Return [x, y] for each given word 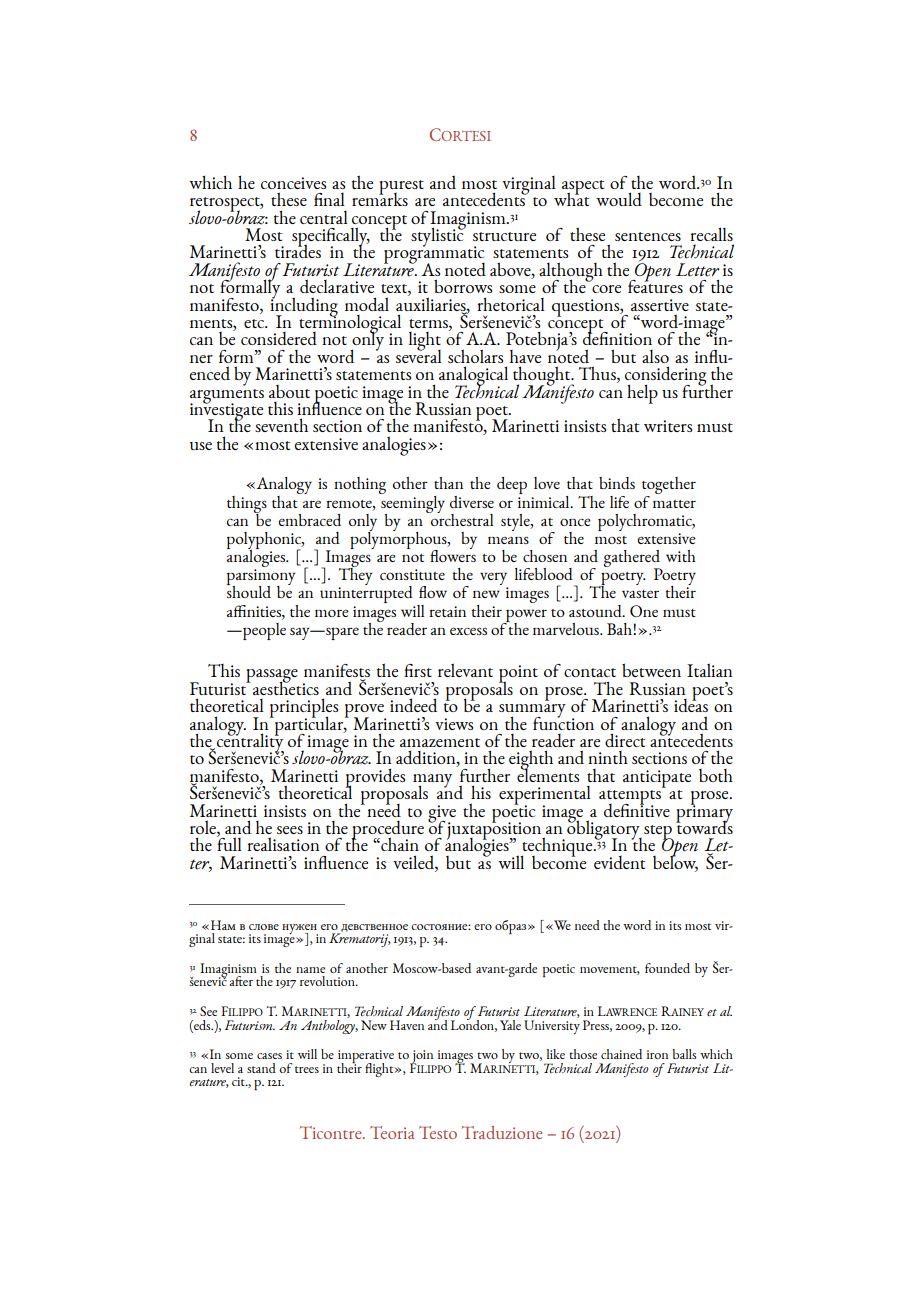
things [247, 505]
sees [290, 830]
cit [239, 1081]
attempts [630, 798]
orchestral [461, 518]
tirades [298, 250]
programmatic [434, 255]
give [442, 814]
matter [674, 504]
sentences [648, 236]
